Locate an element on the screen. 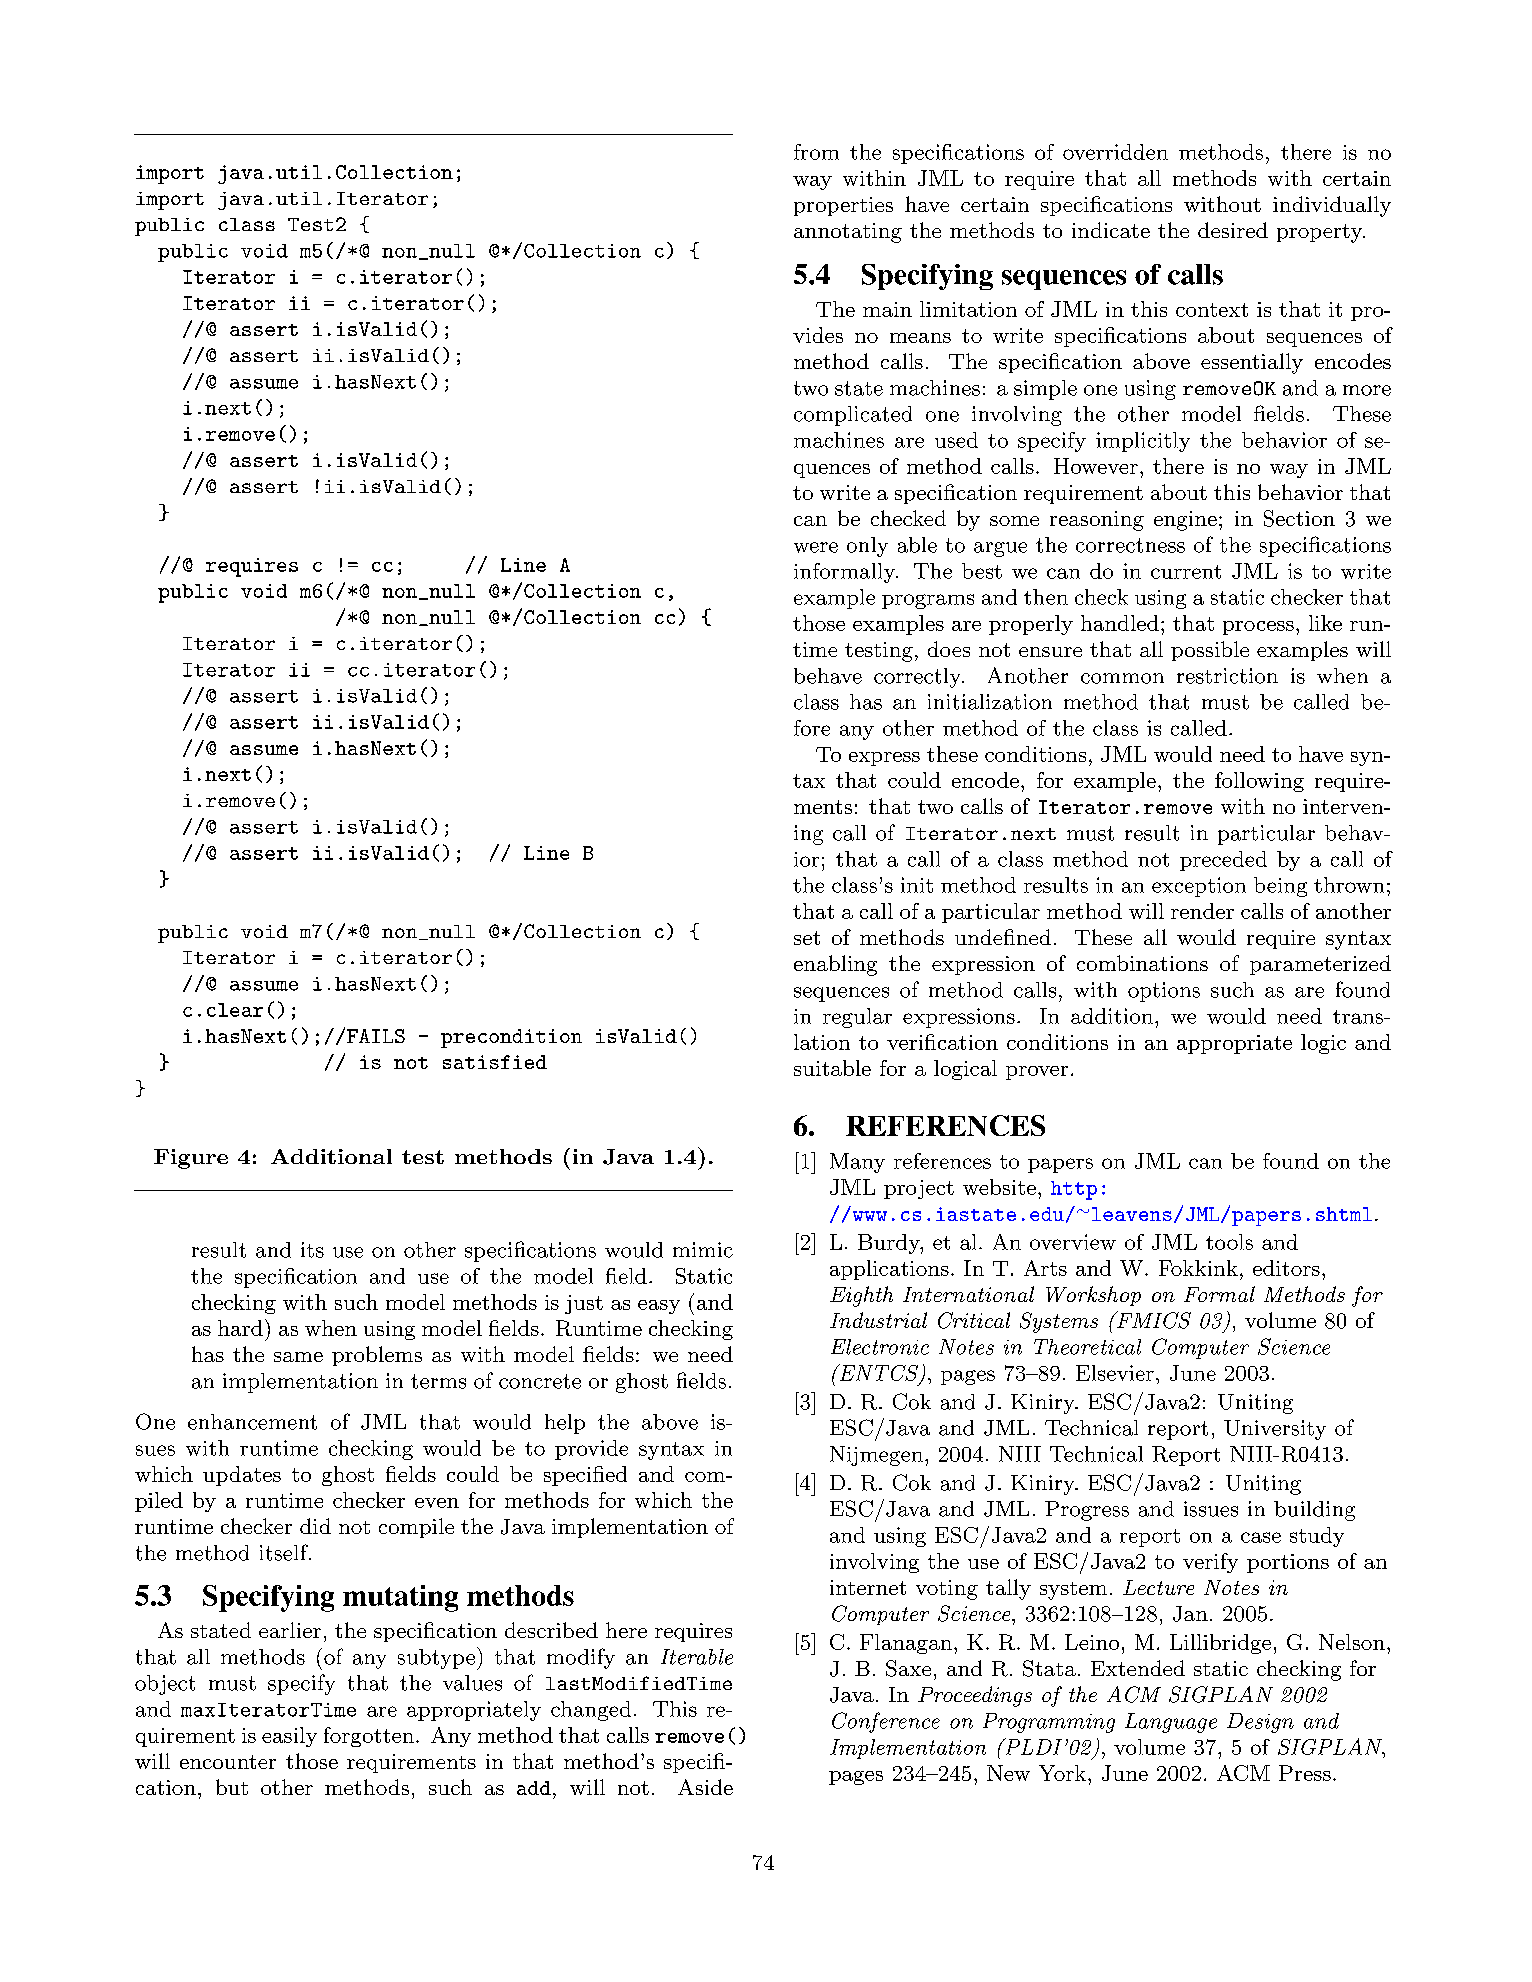 This screenshot has height=1982, width=1532. precondition is located at coordinates (511, 1038).
